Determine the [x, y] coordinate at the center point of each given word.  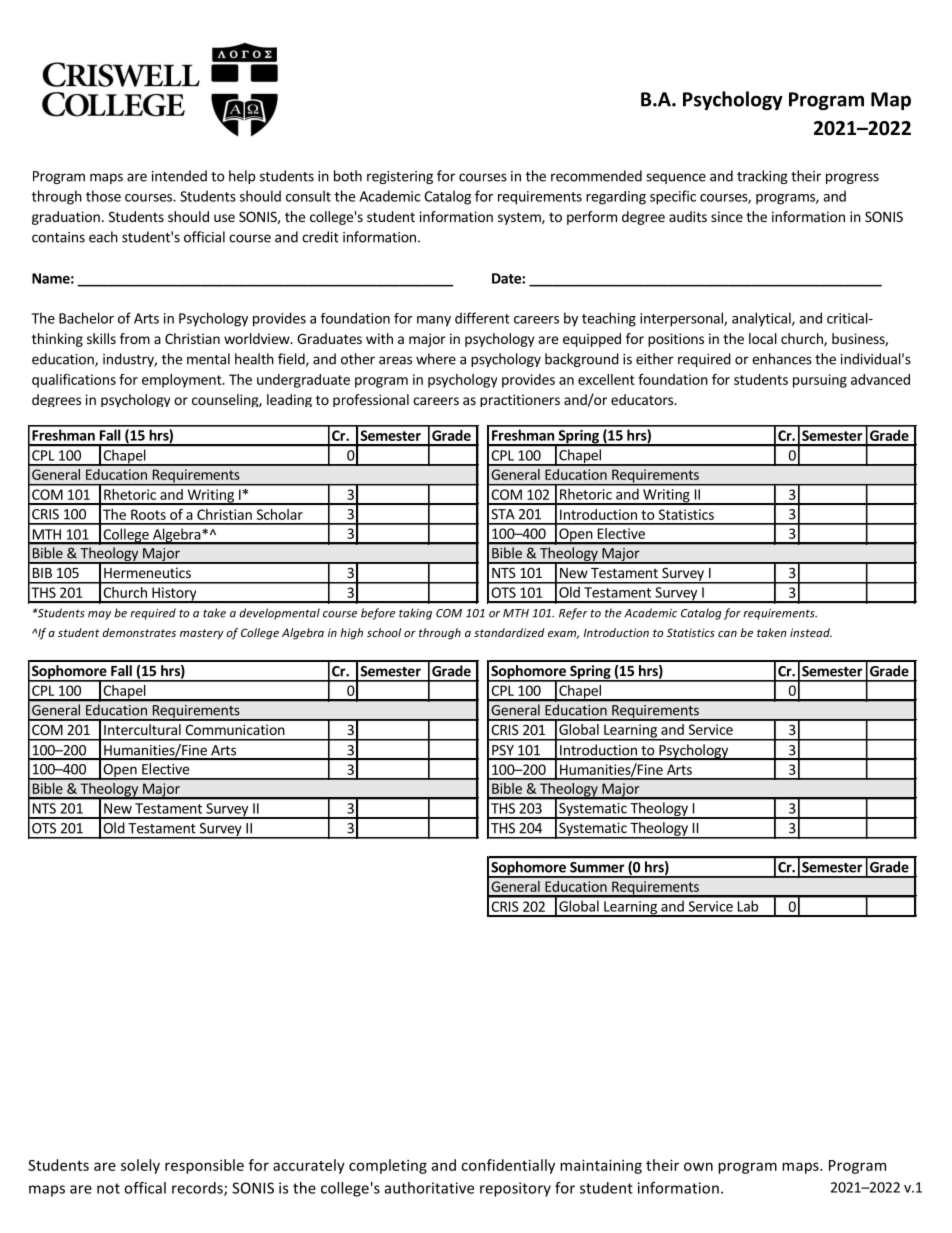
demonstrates [139, 632]
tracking [762, 177]
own [698, 1166]
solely [140, 1166]
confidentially [508, 1166]
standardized [509, 632]
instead [811, 632]
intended [179, 176]
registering [400, 177]
